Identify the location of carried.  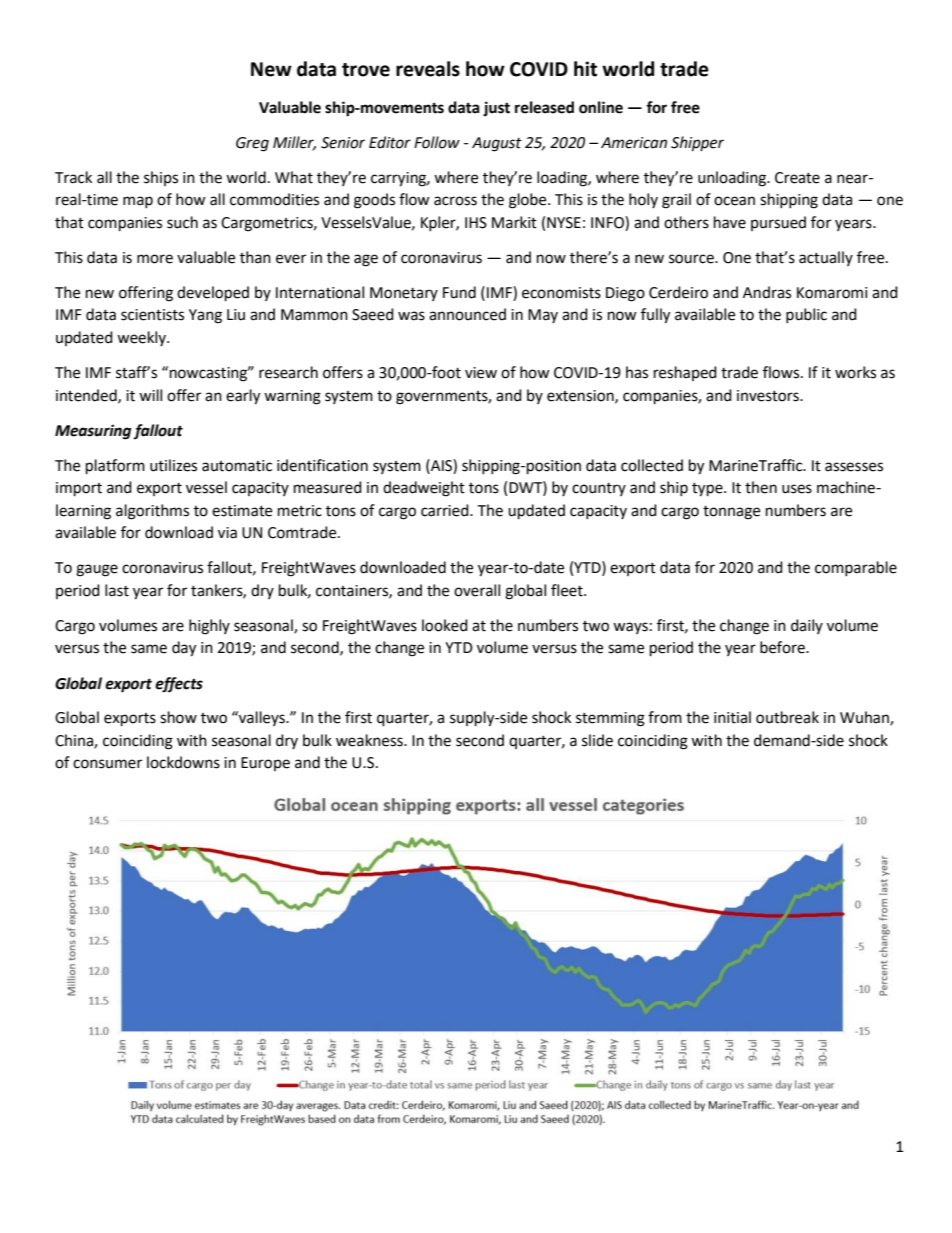
(446, 510).
